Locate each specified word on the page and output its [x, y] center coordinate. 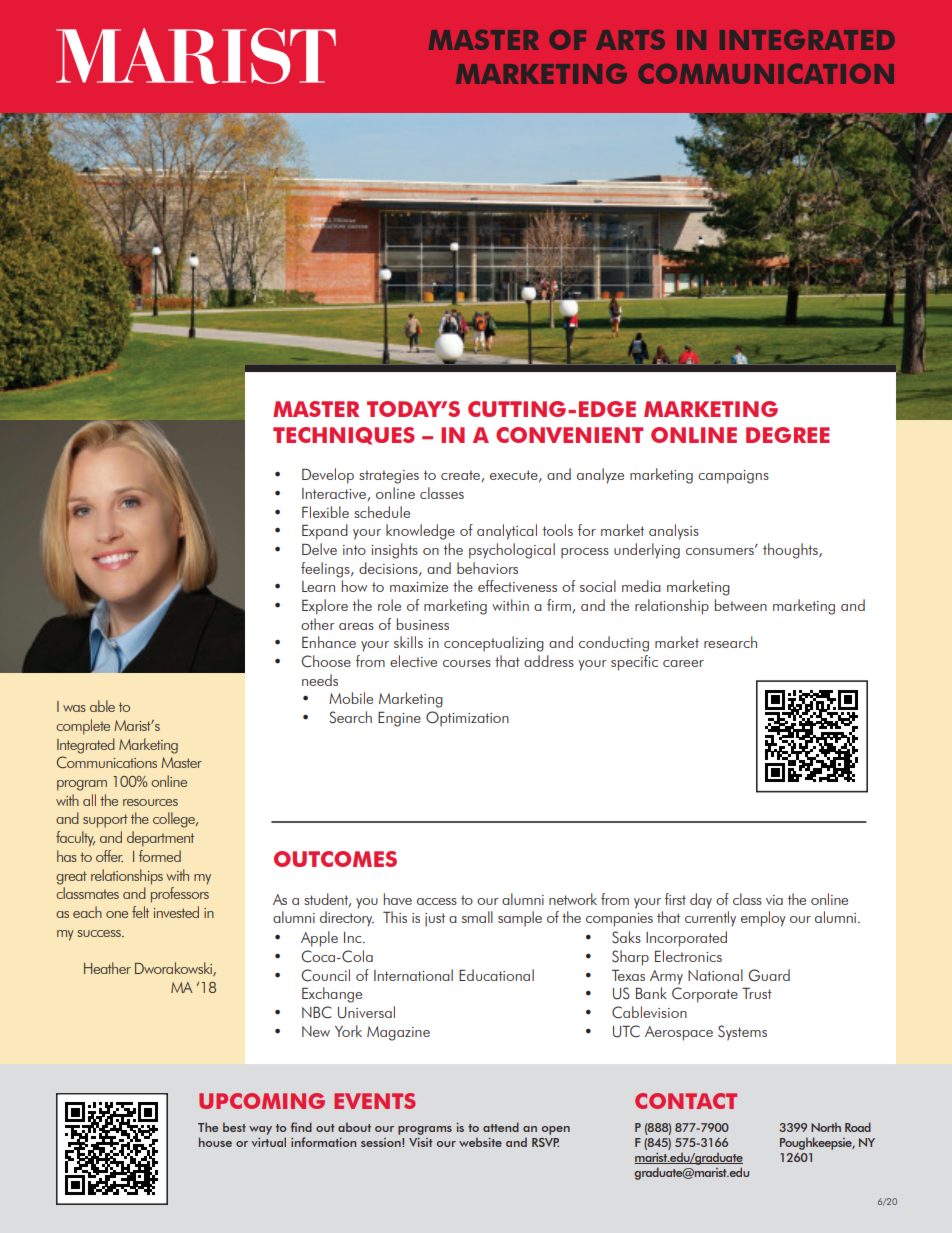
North [826, 1127]
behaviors [487, 568]
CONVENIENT [569, 435]
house [215, 1142]
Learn [318, 586]
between [741, 605]
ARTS [630, 40]
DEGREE [788, 435]
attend [501, 1127]
